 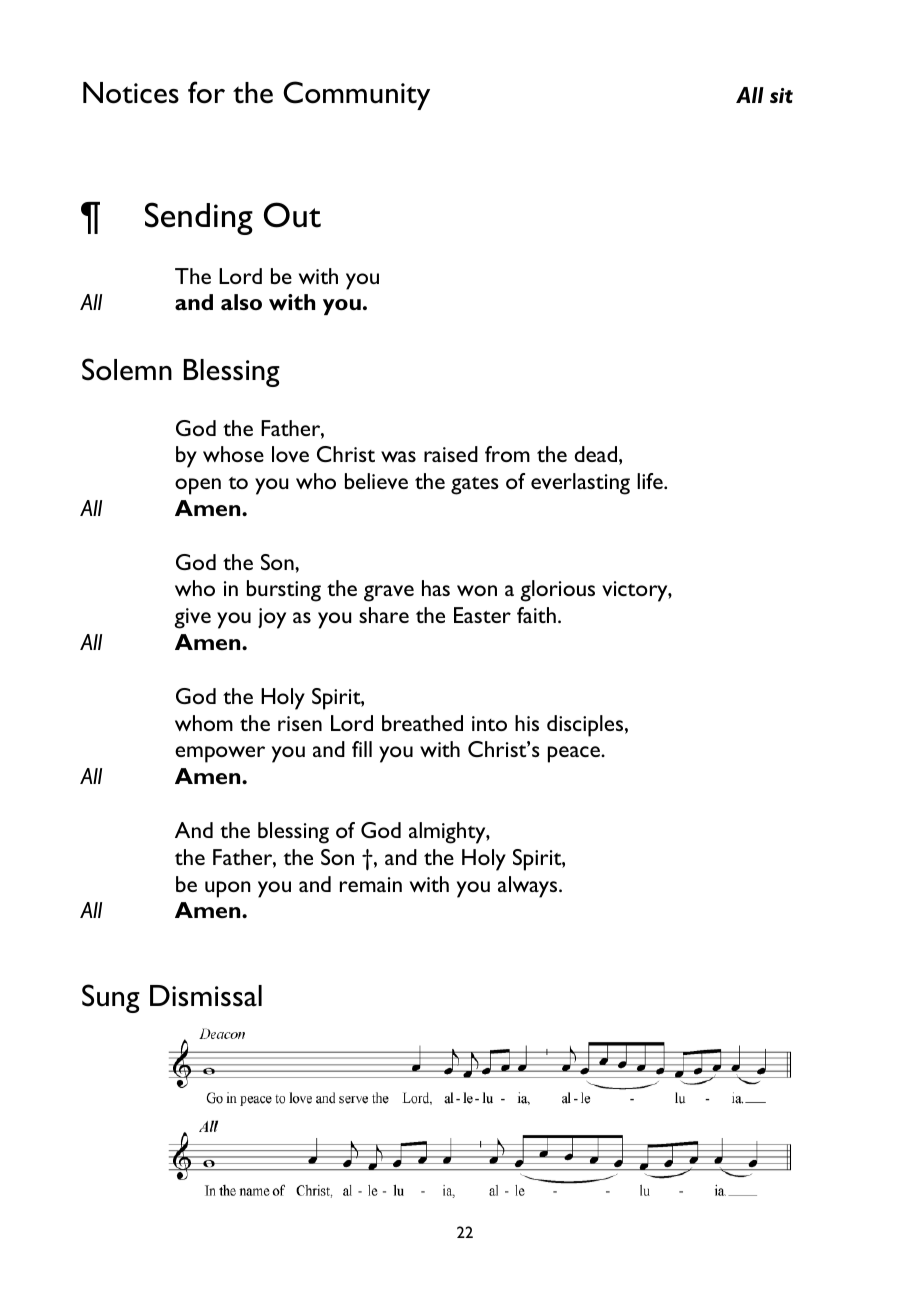 What do you see at coordinates (781, 95) in the page?
I see `sit` at bounding box center [781, 95].
